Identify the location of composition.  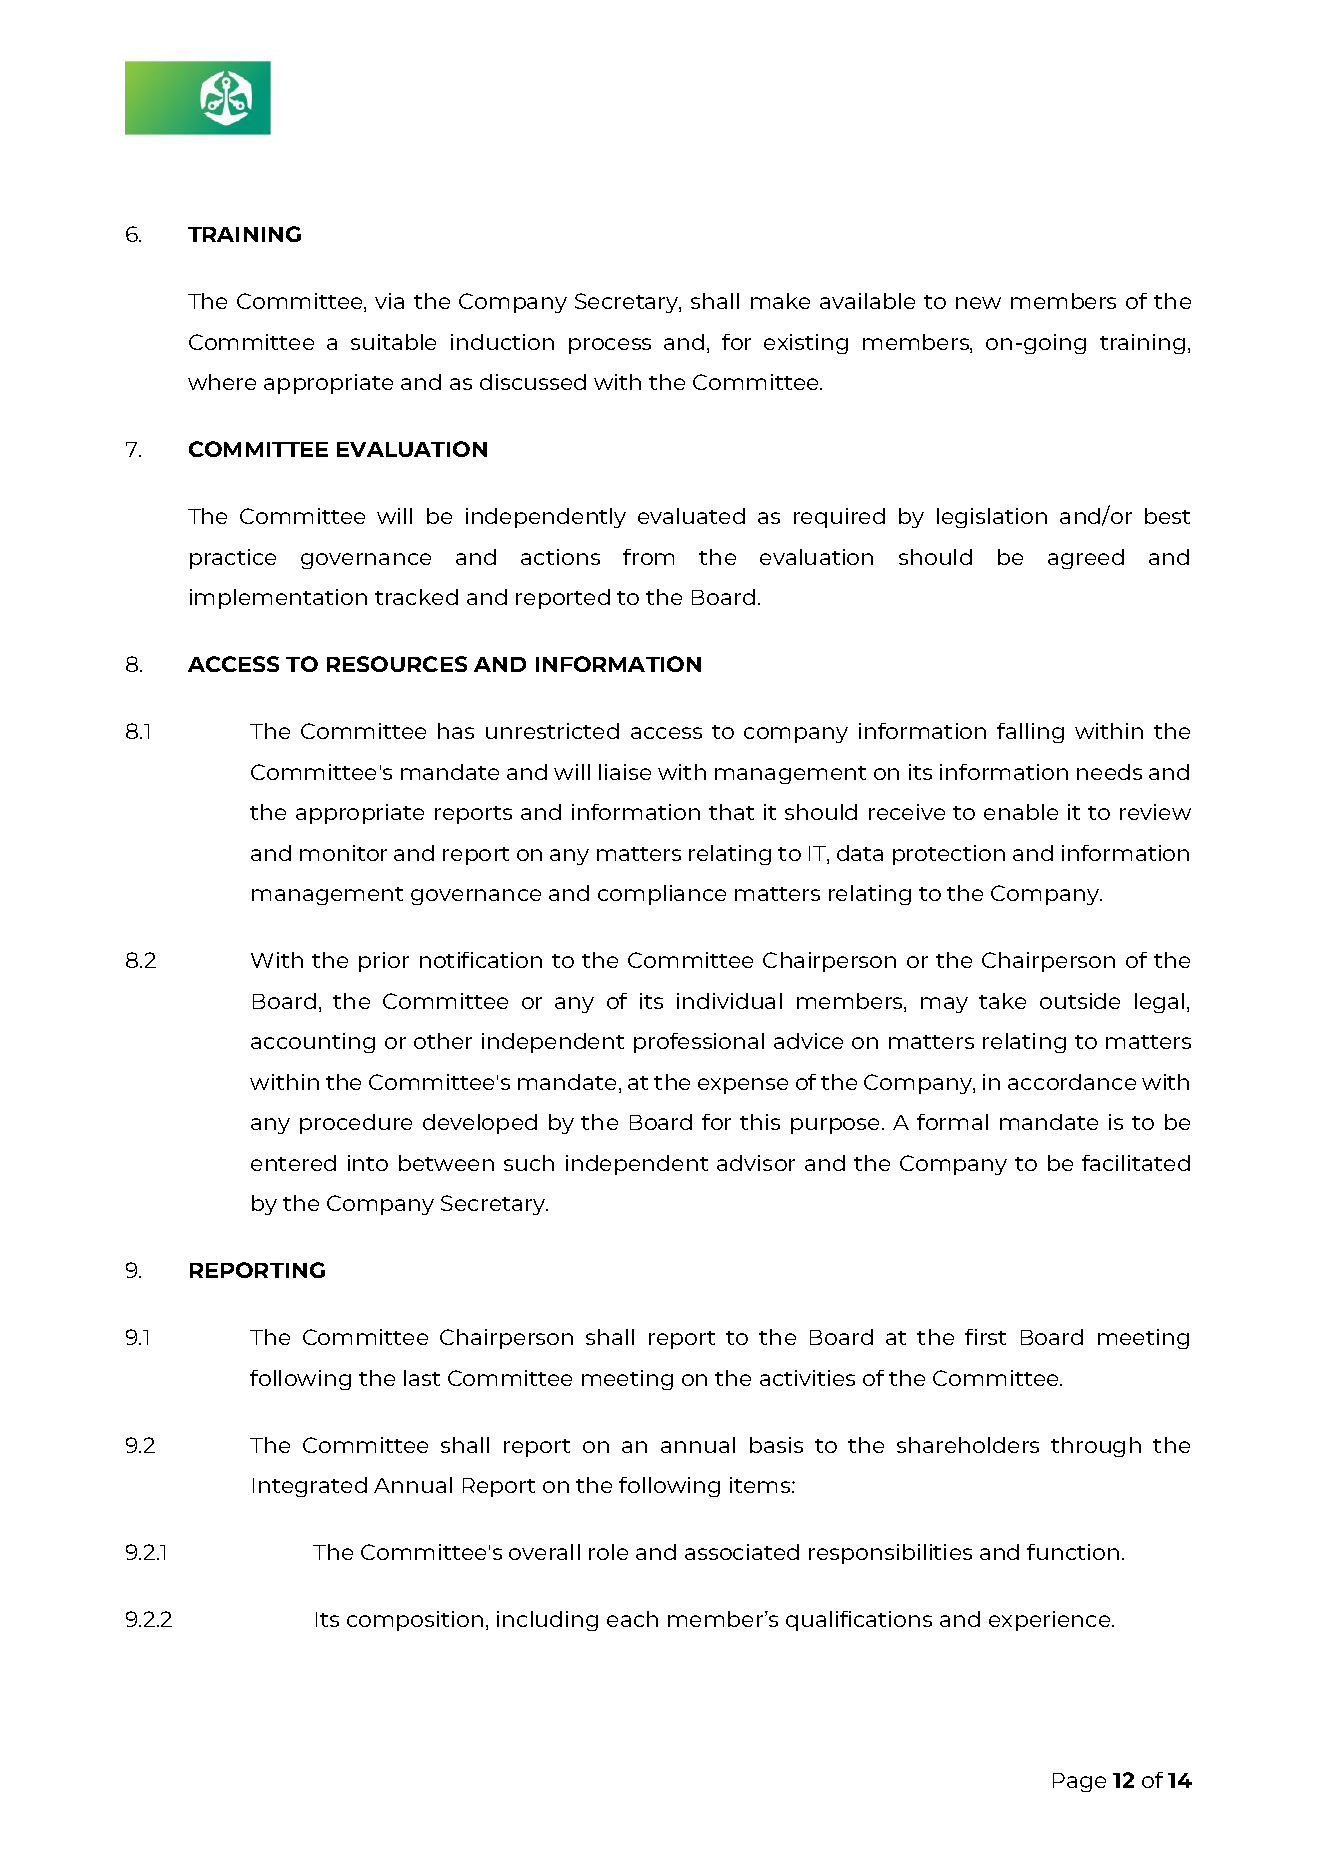
(415, 1621).
